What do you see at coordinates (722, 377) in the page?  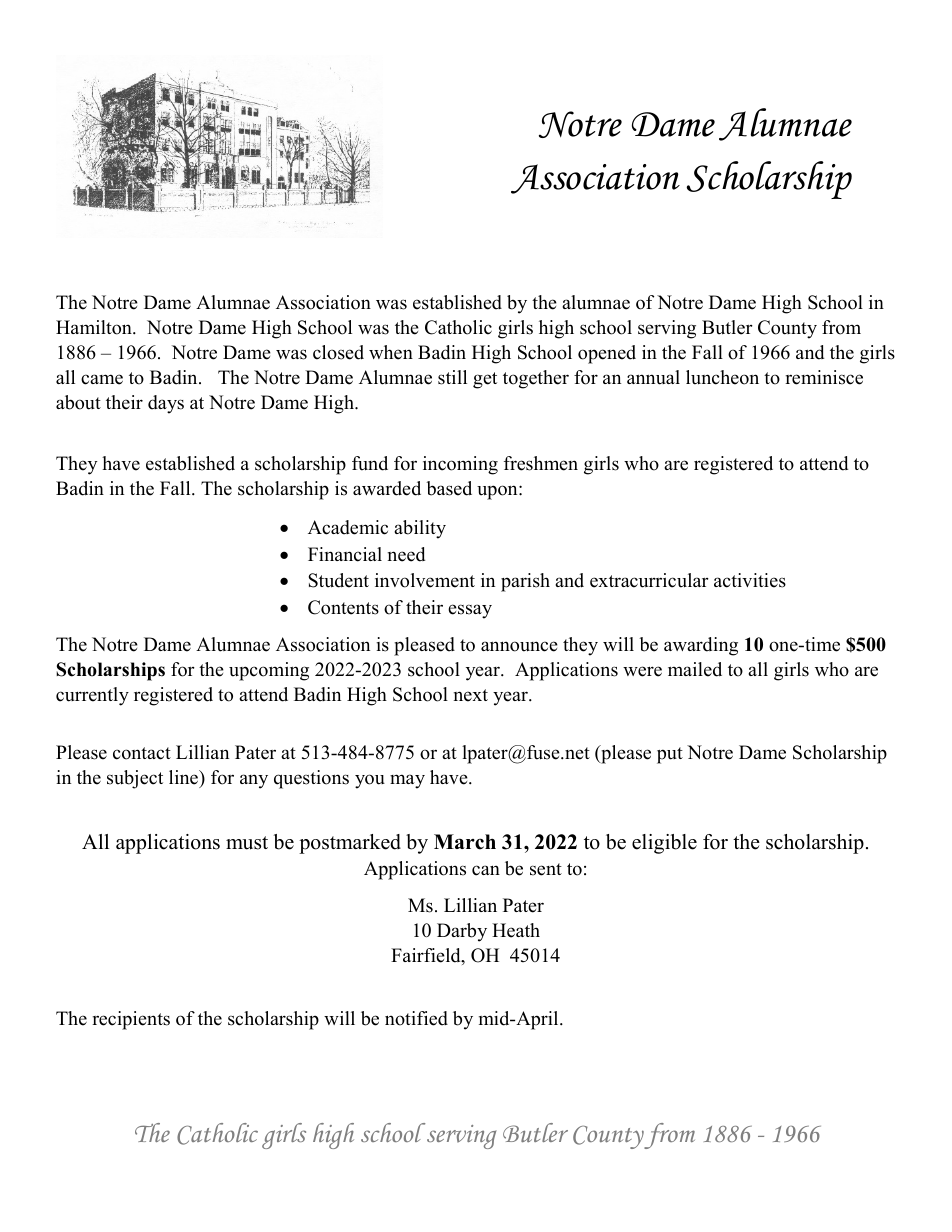 I see `luncheon` at bounding box center [722, 377].
